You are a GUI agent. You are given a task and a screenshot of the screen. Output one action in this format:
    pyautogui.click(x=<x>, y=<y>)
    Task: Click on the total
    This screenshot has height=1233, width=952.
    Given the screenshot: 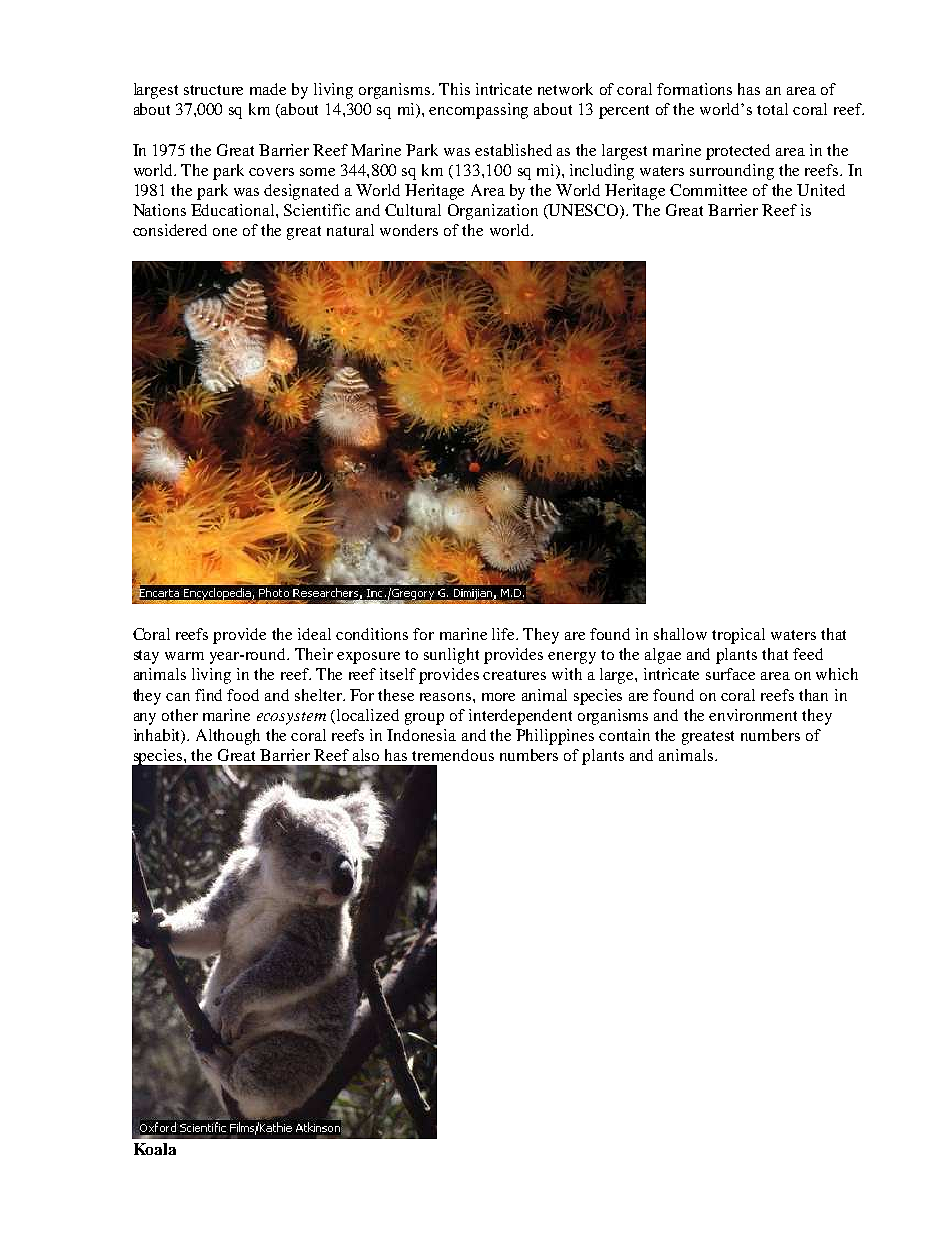 What is the action you would take?
    pyautogui.click(x=772, y=109)
